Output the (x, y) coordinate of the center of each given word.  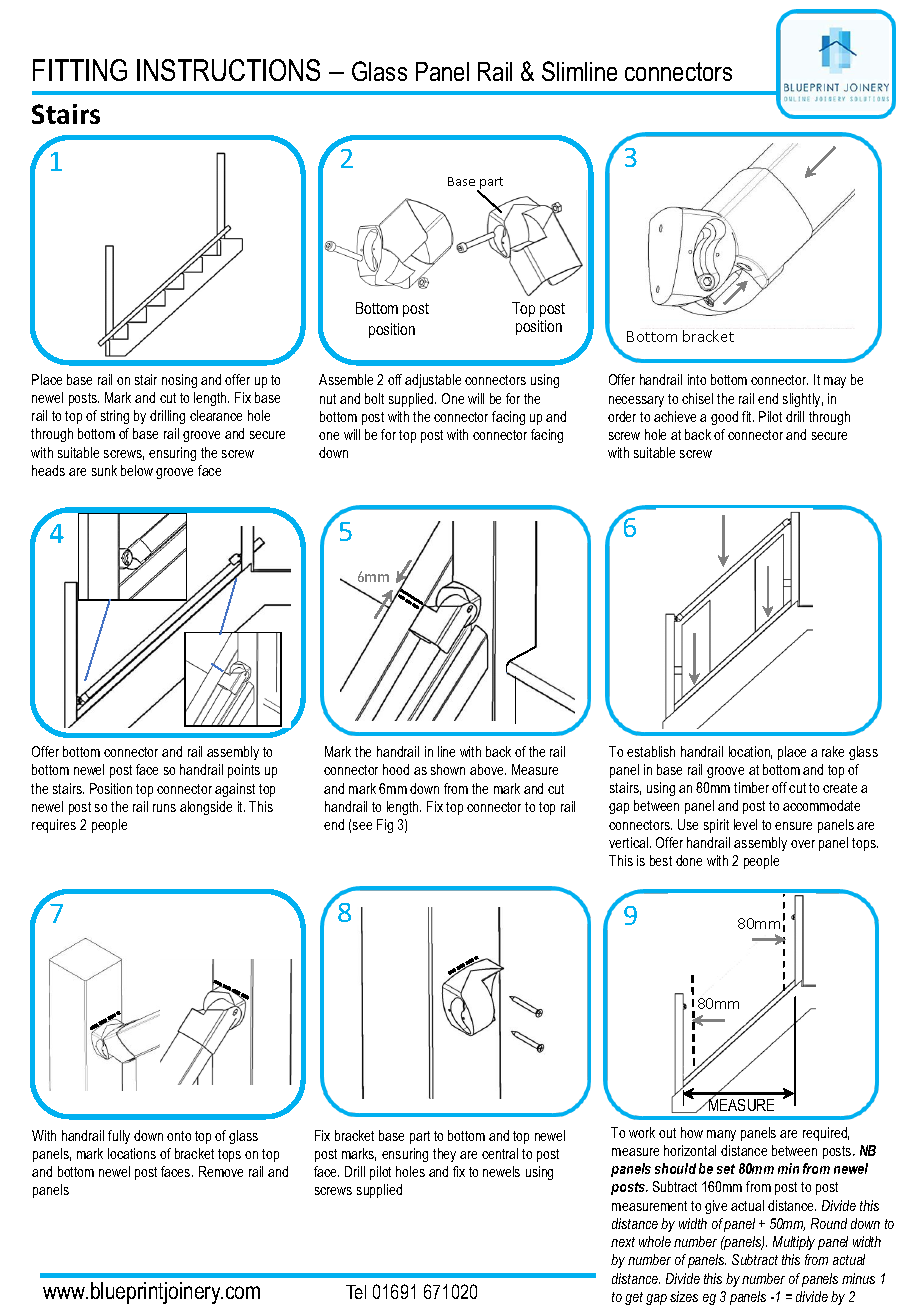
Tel (356, 1292)
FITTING (80, 70)
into (697, 379)
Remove (221, 1171)
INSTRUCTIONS (228, 70)
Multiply (794, 1243)
